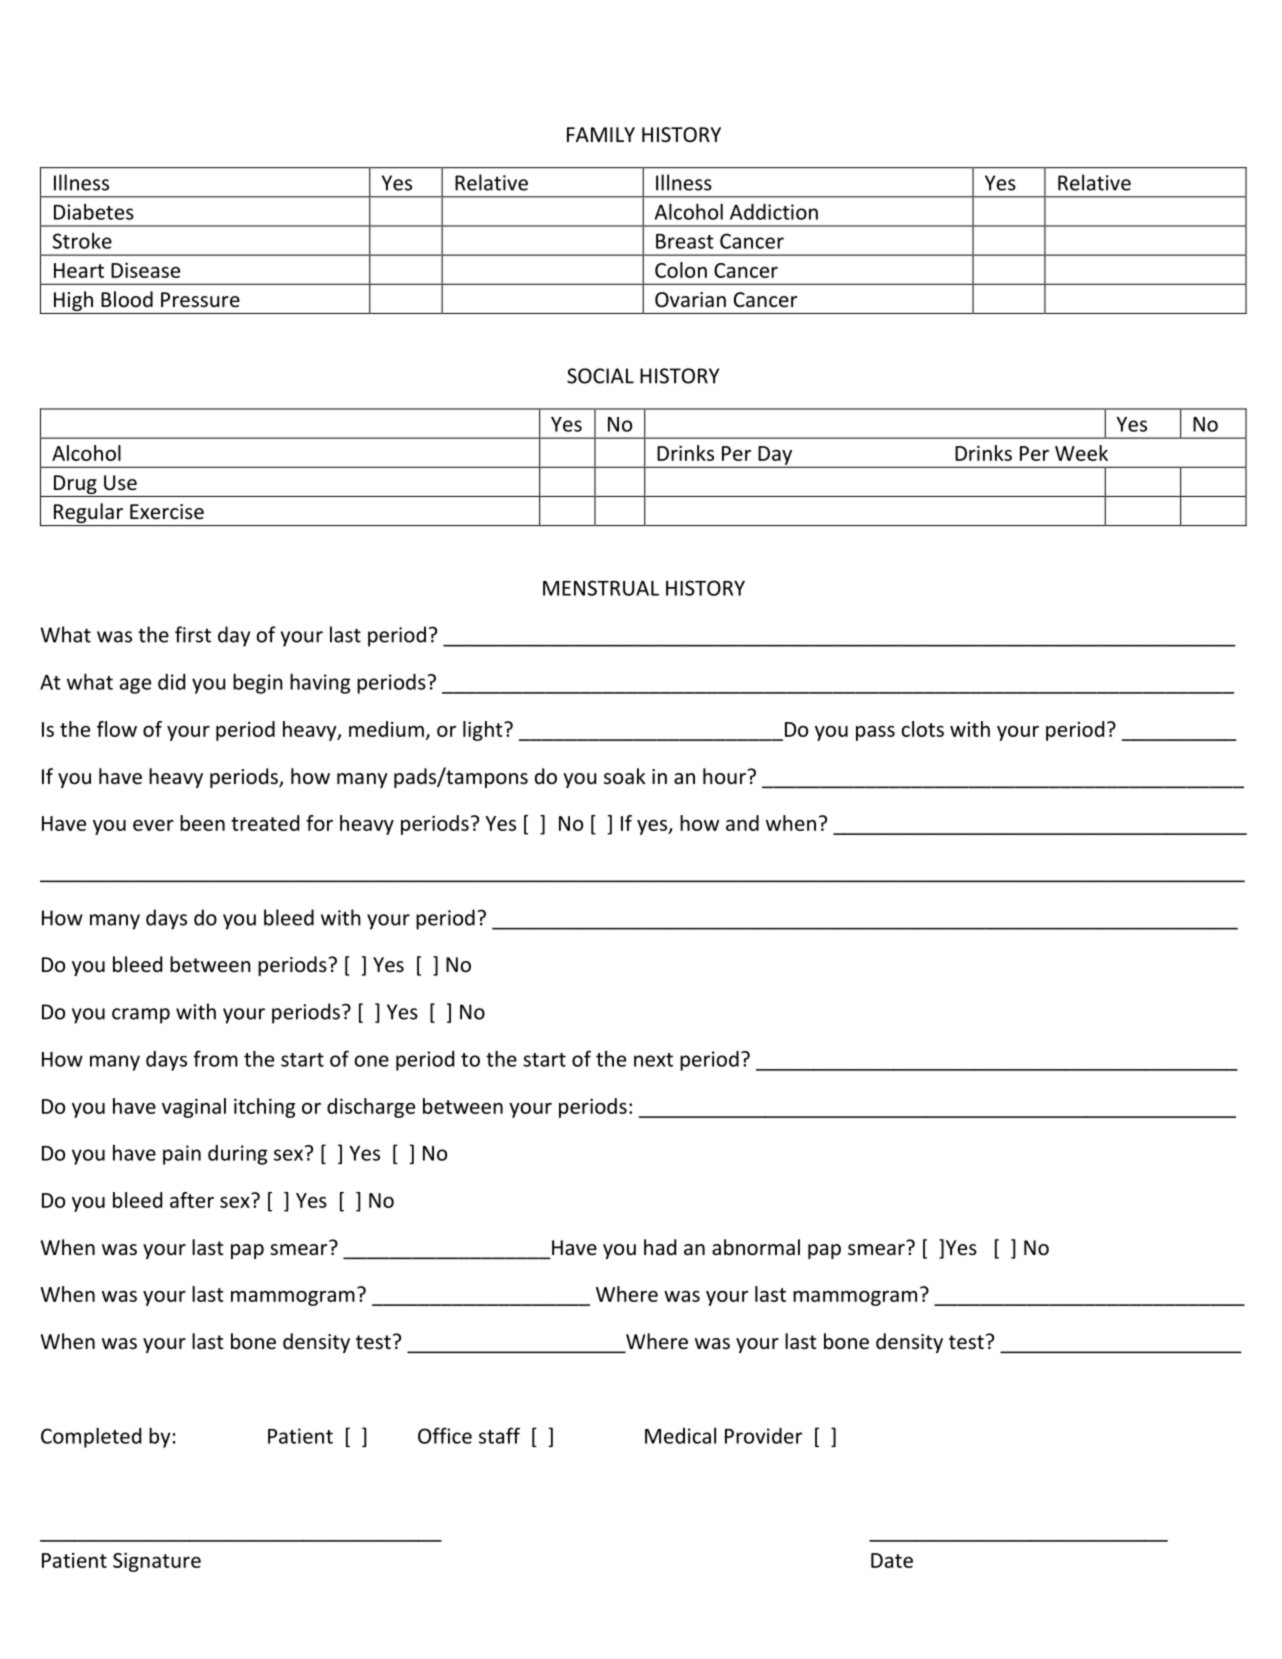  Describe the element at coordinates (756, 1247) in the image. I see `abnormal` at that location.
